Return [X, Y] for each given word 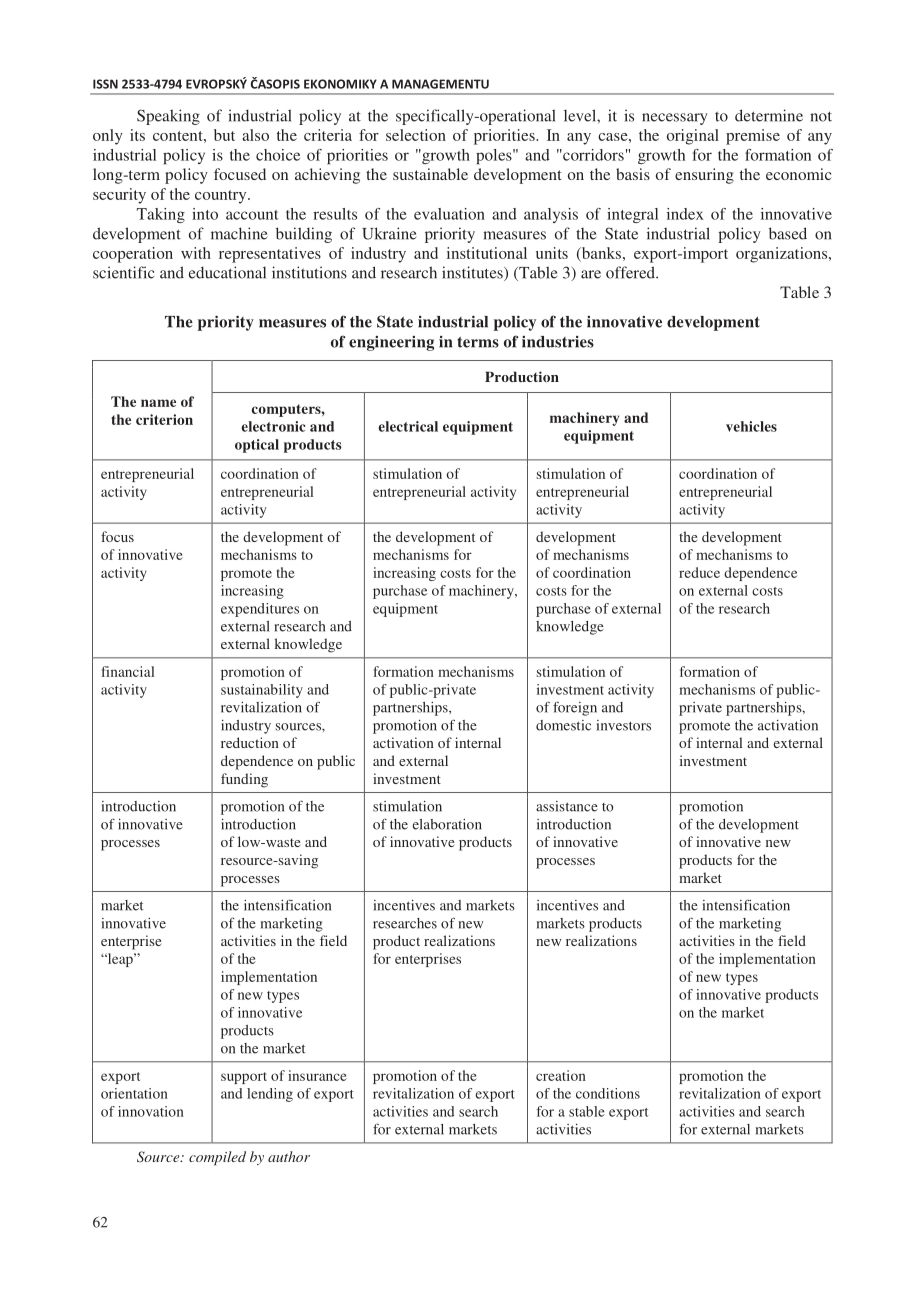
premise [753, 137]
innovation [151, 1111]
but [224, 135]
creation [561, 1075]
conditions [608, 1093]
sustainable [430, 174]
